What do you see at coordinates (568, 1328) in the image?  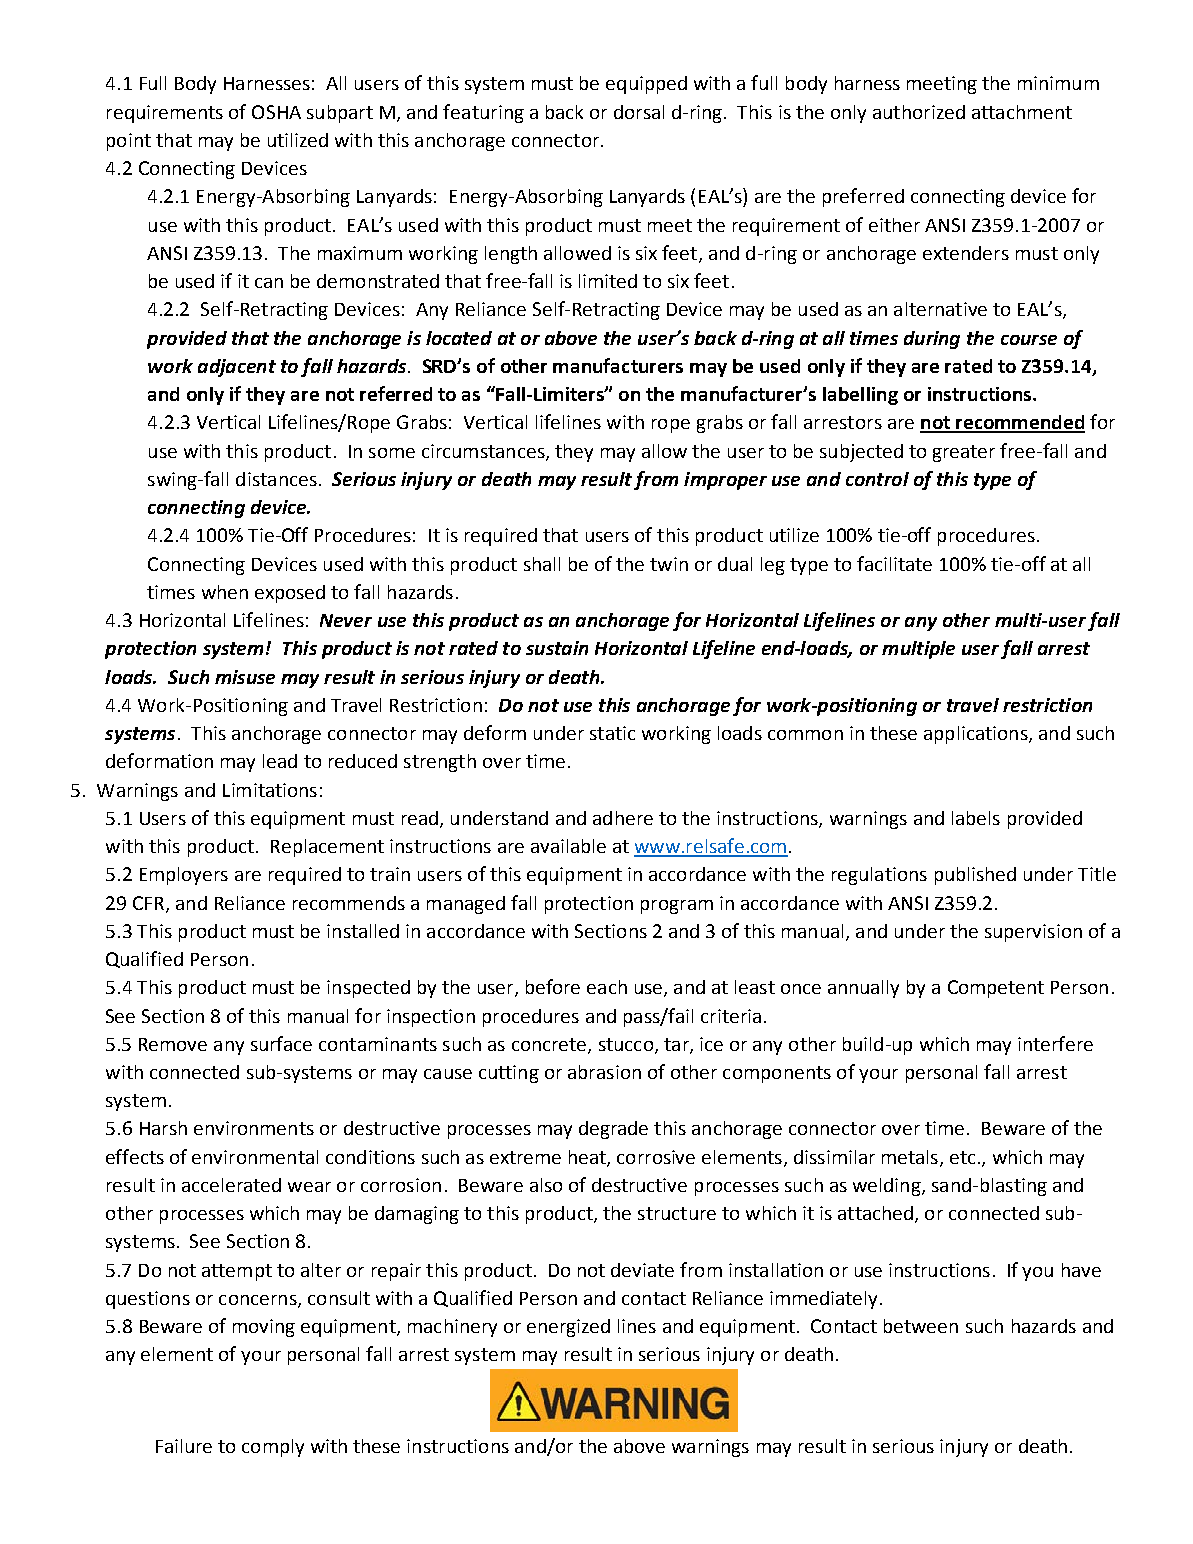 I see `energized` at bounding box center [568, 1328].
